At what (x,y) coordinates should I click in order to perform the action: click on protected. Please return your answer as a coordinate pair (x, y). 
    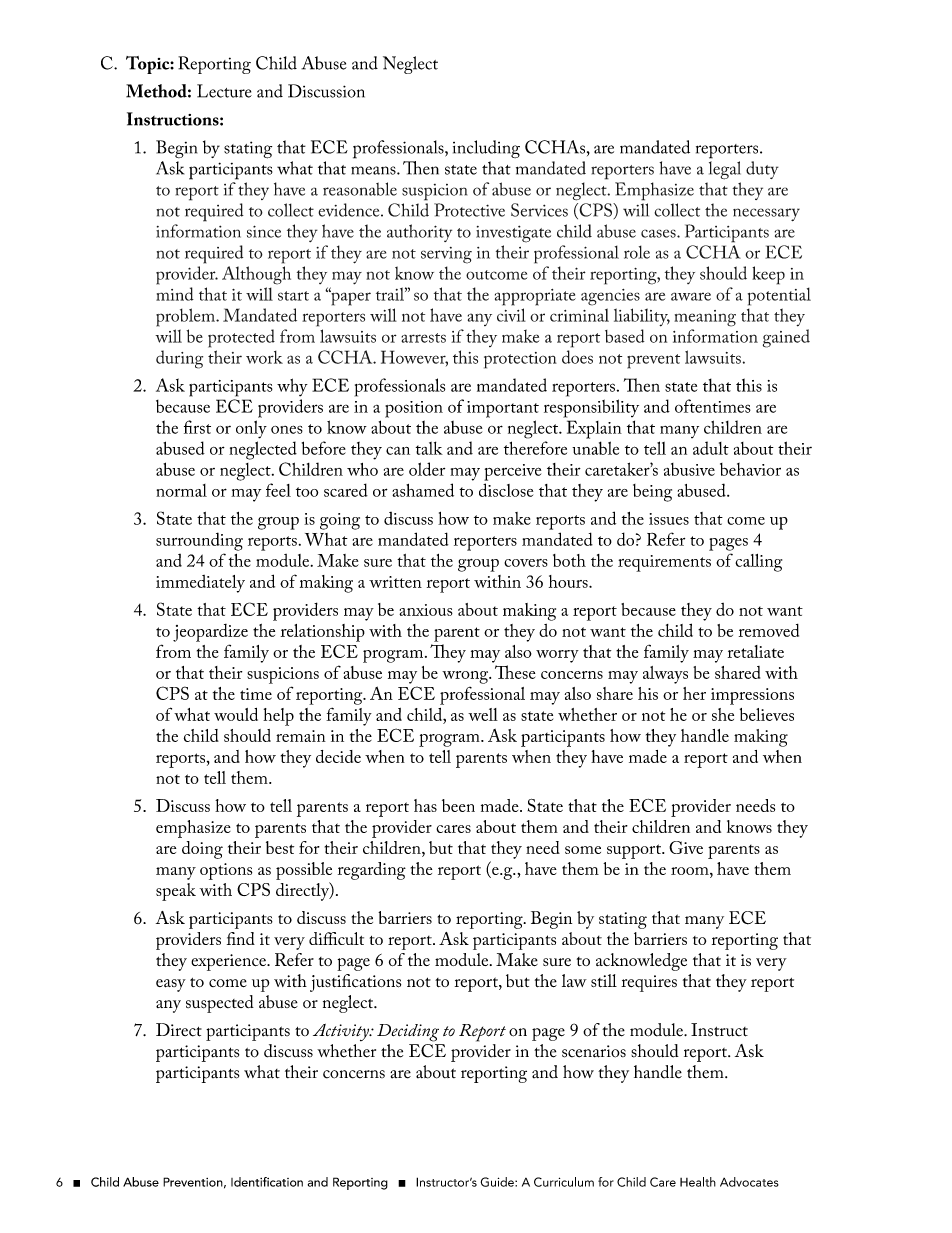
    Looking at the image, I should click on (241, 338).
